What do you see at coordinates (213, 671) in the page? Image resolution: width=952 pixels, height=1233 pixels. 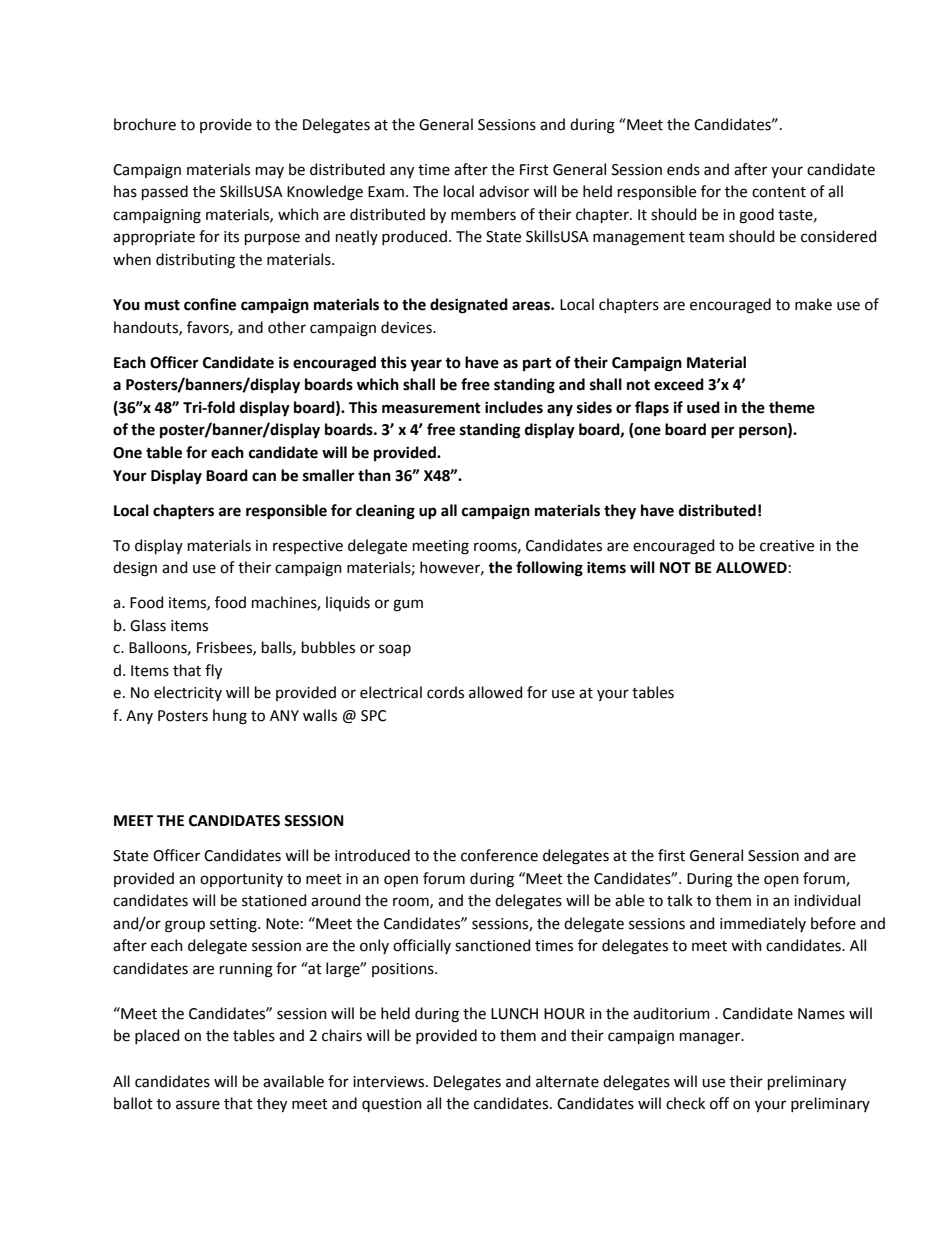 I see `fly` at bounding box center [213, 671].
